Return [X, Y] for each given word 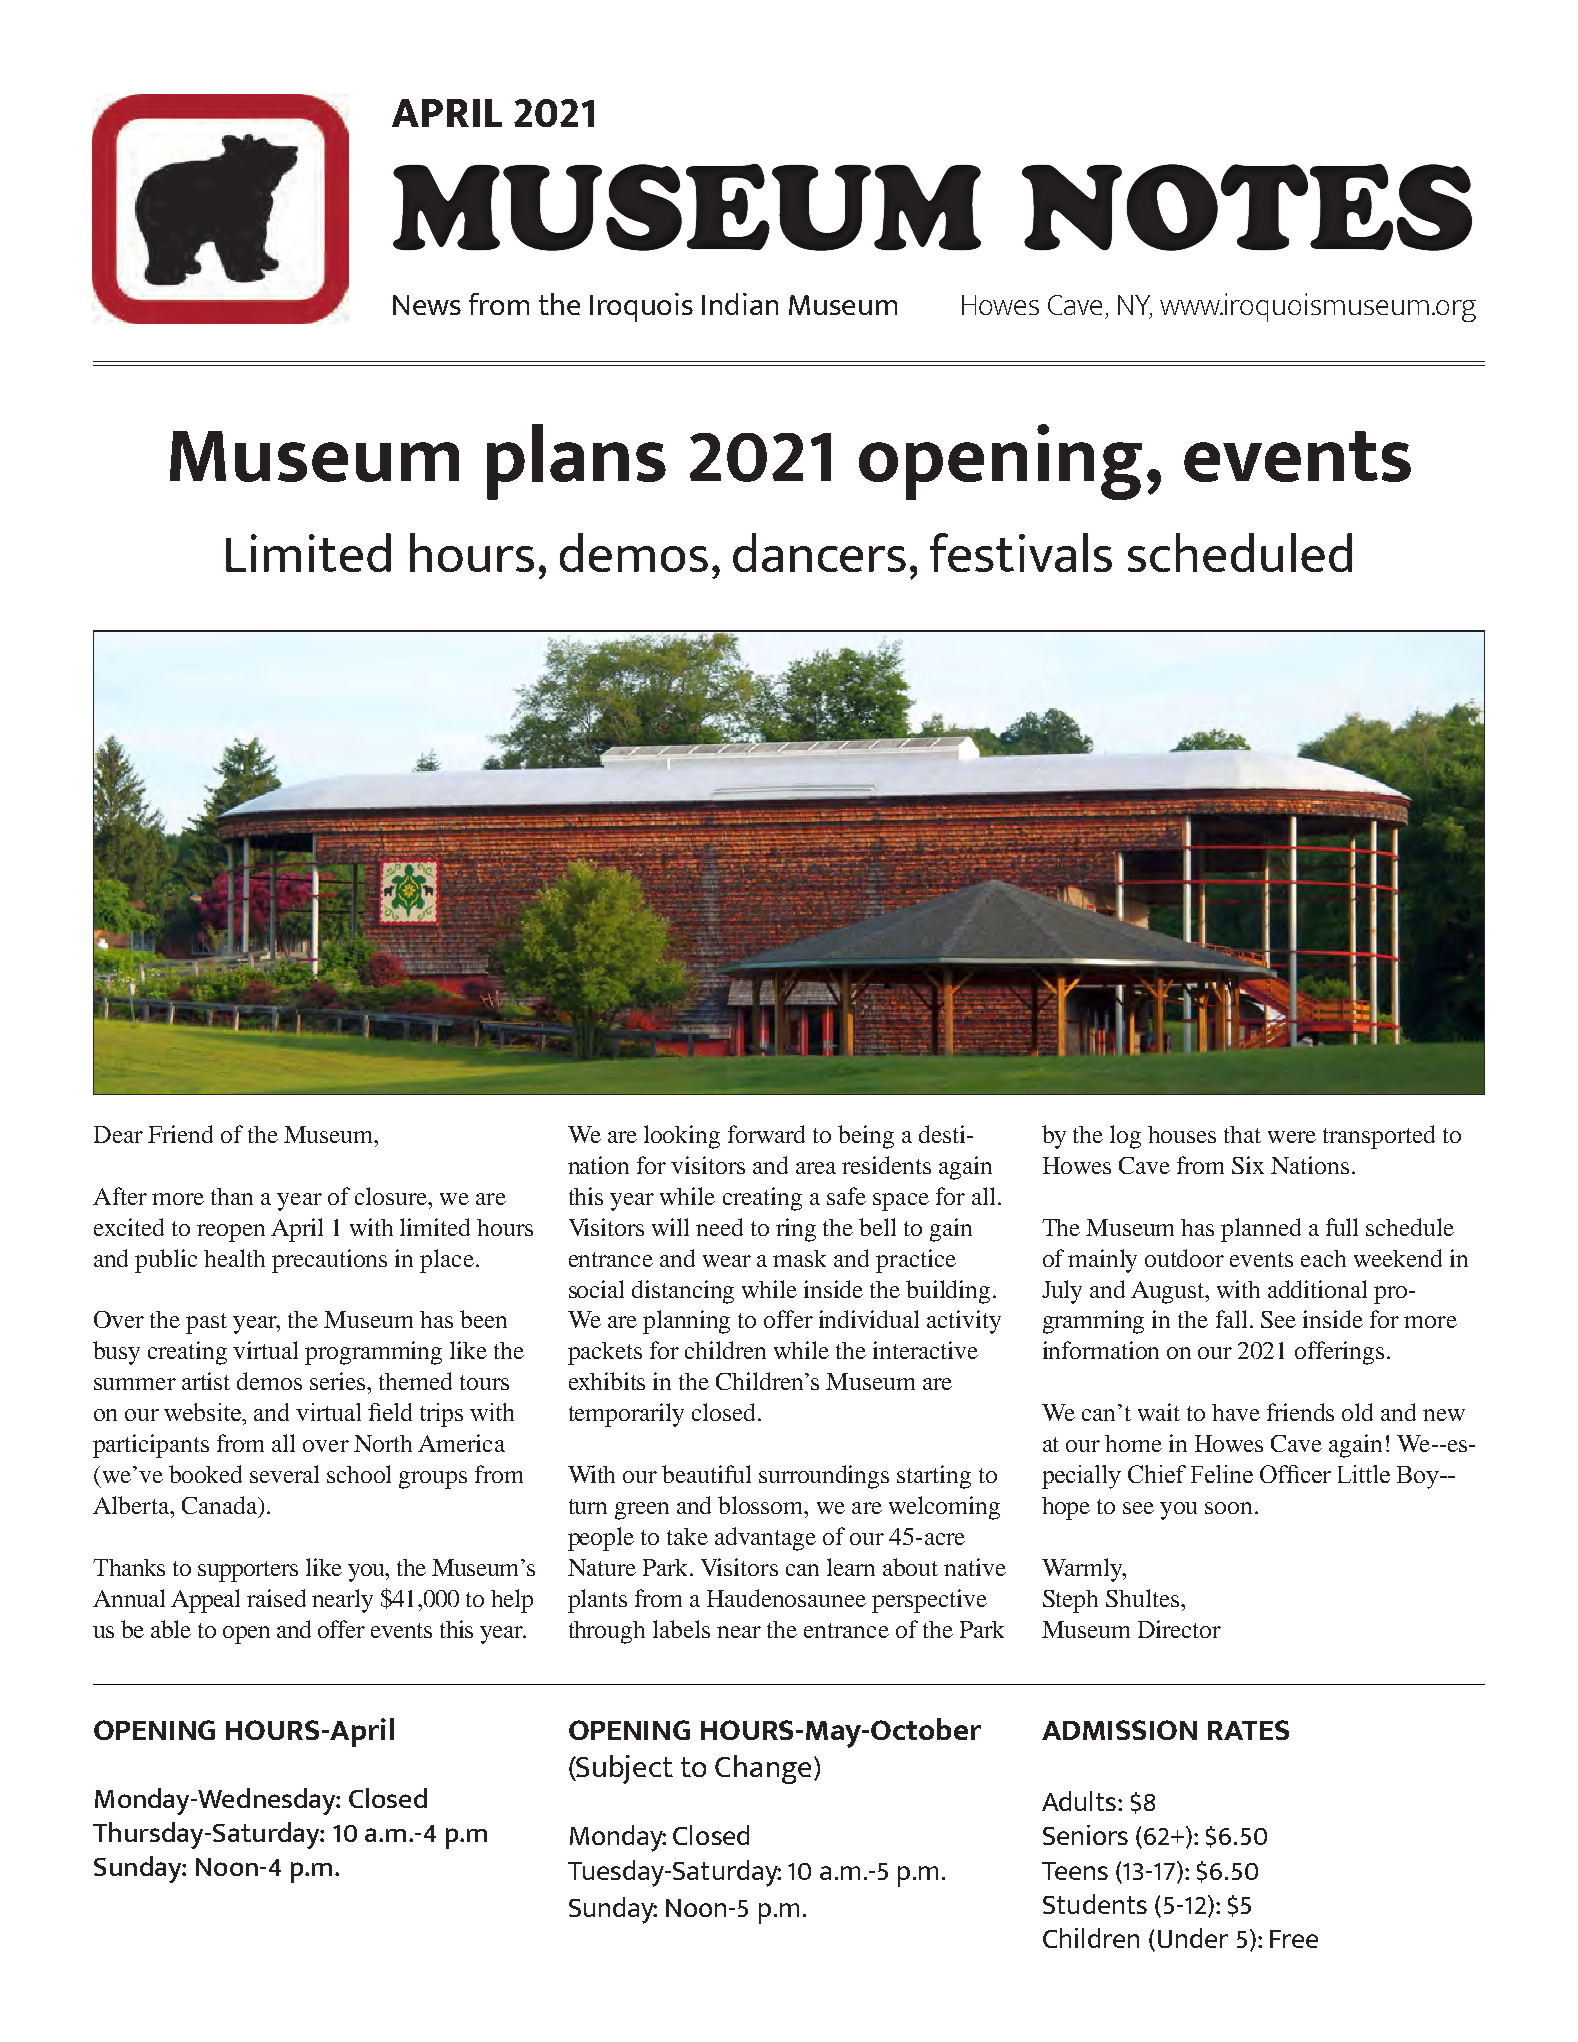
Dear [118, 1134]
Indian [740, 304]
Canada [221, 1506]
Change [763, 1769]
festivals [1021, 552]
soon [1228, 1508]
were [1292, 1137]
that [1242, 1134]
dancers [819, 552]
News [427, 305]
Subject [624, 1769]
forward [766, 1134]
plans [576, 462]
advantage [765, 1539]
